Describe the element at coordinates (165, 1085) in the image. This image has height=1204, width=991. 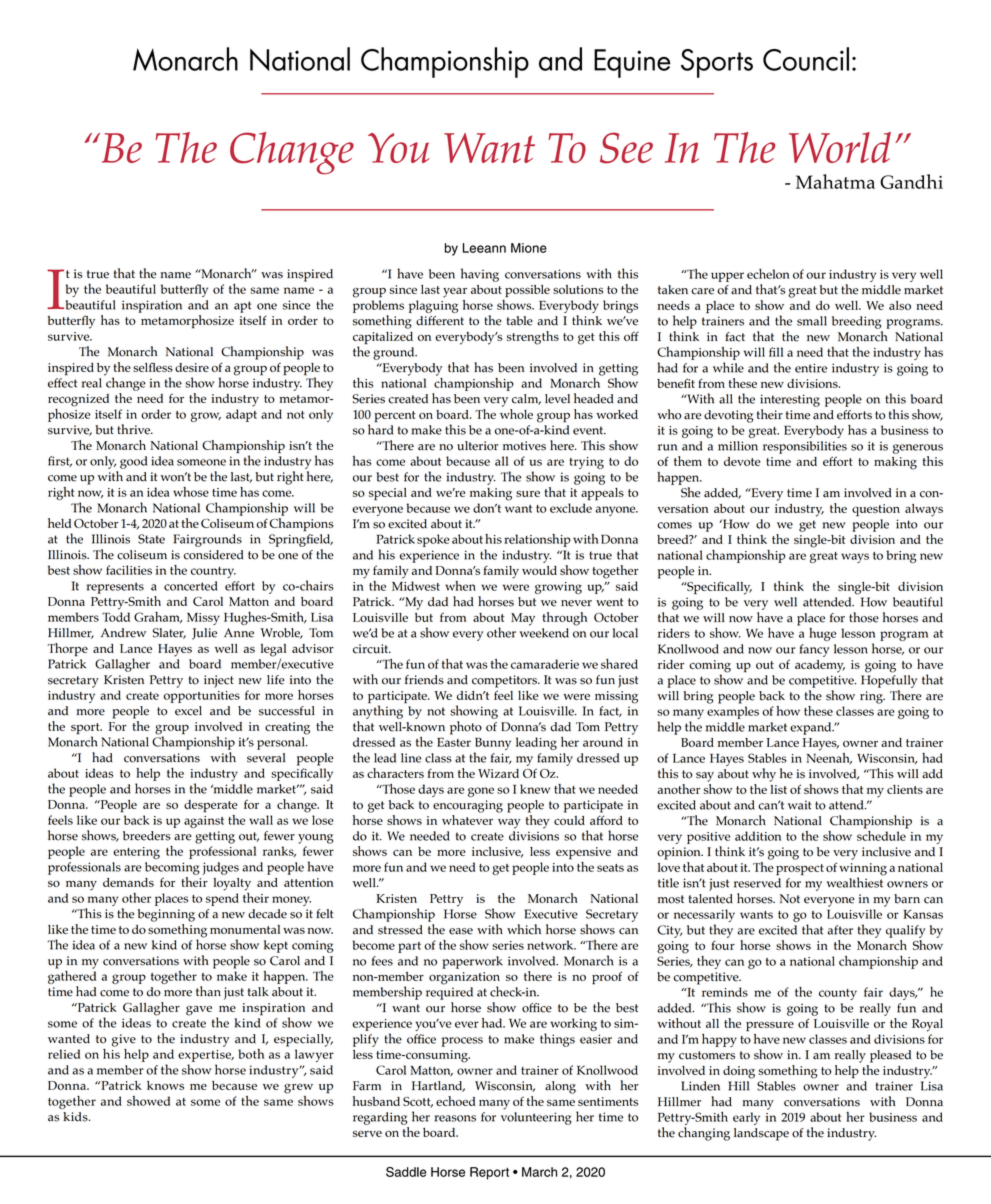
I see `knows` at that location.
